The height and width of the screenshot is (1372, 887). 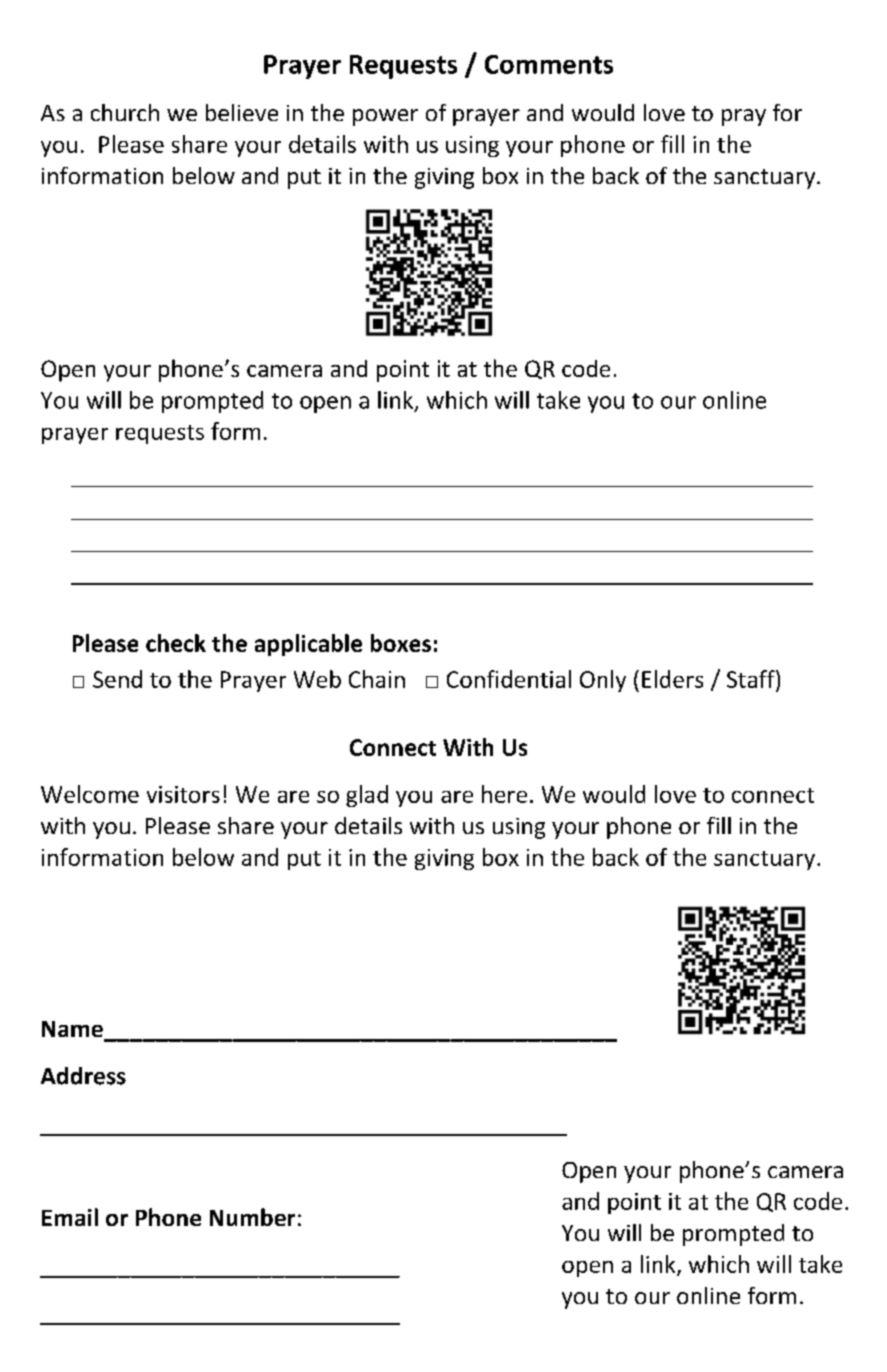 What do you see at coordinates (125, 112) in the screenshot?
I see `church` at bounding box center [125, 112].
